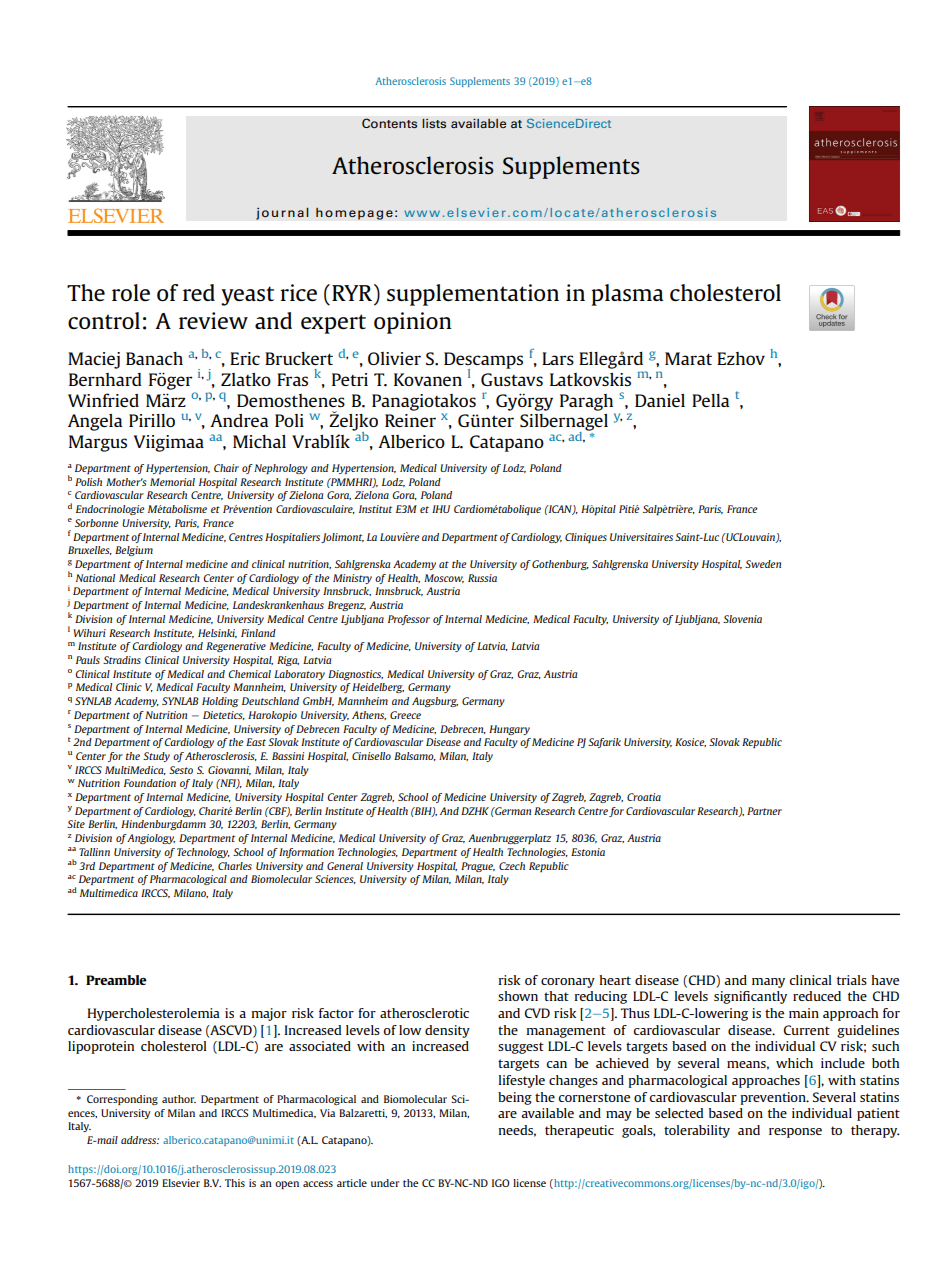 Image resolution: width=952 pixels, height=1270 pixels. I want to click on plasma, so click(627, 295).
